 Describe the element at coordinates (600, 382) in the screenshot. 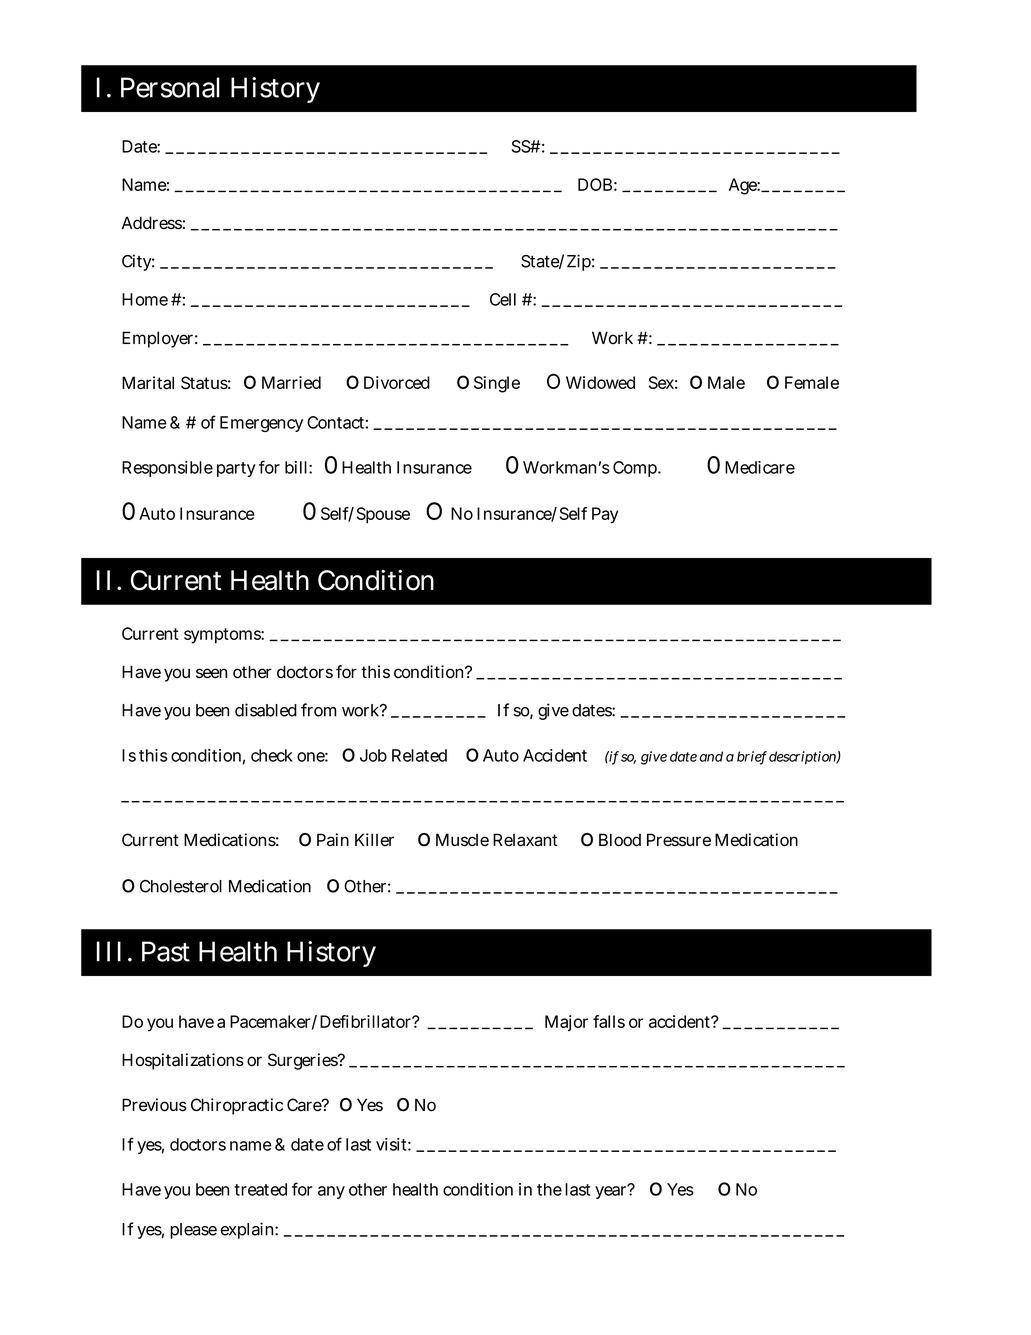

I see `Widowed` at that location.
